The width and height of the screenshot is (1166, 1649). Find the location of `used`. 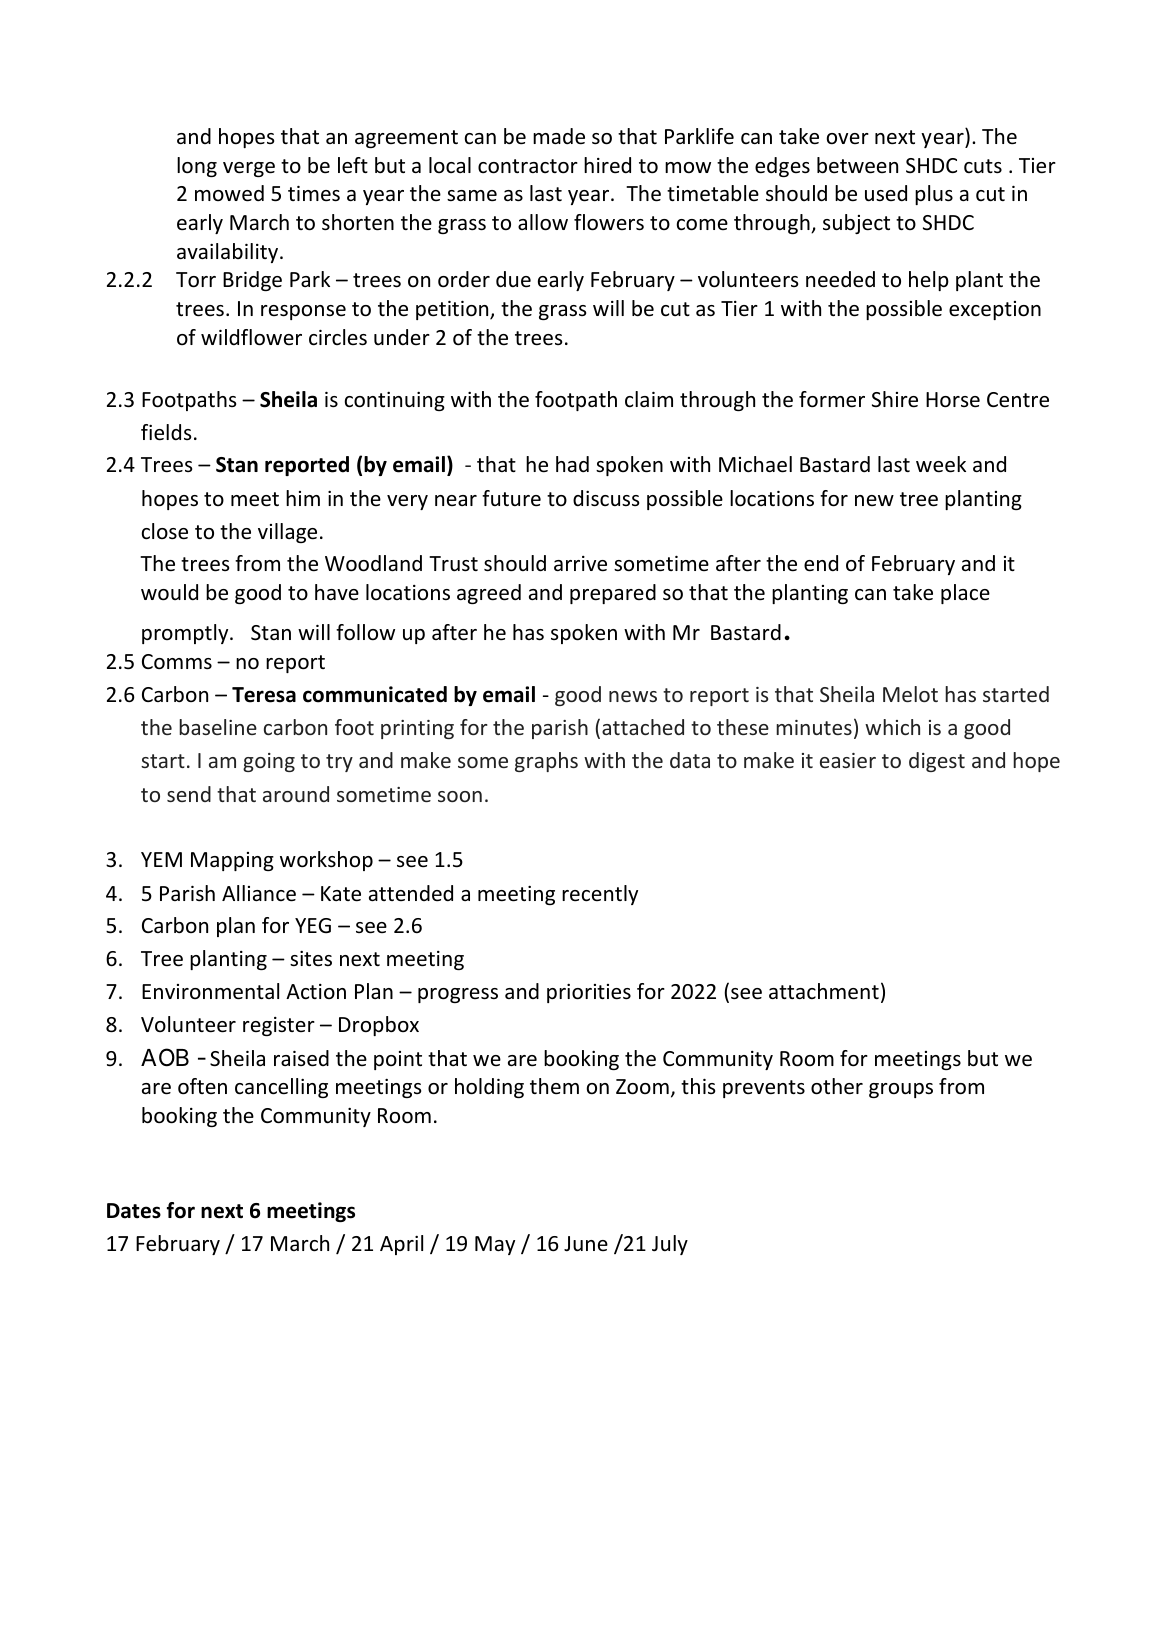

used is located at coordinates (886, 193).
